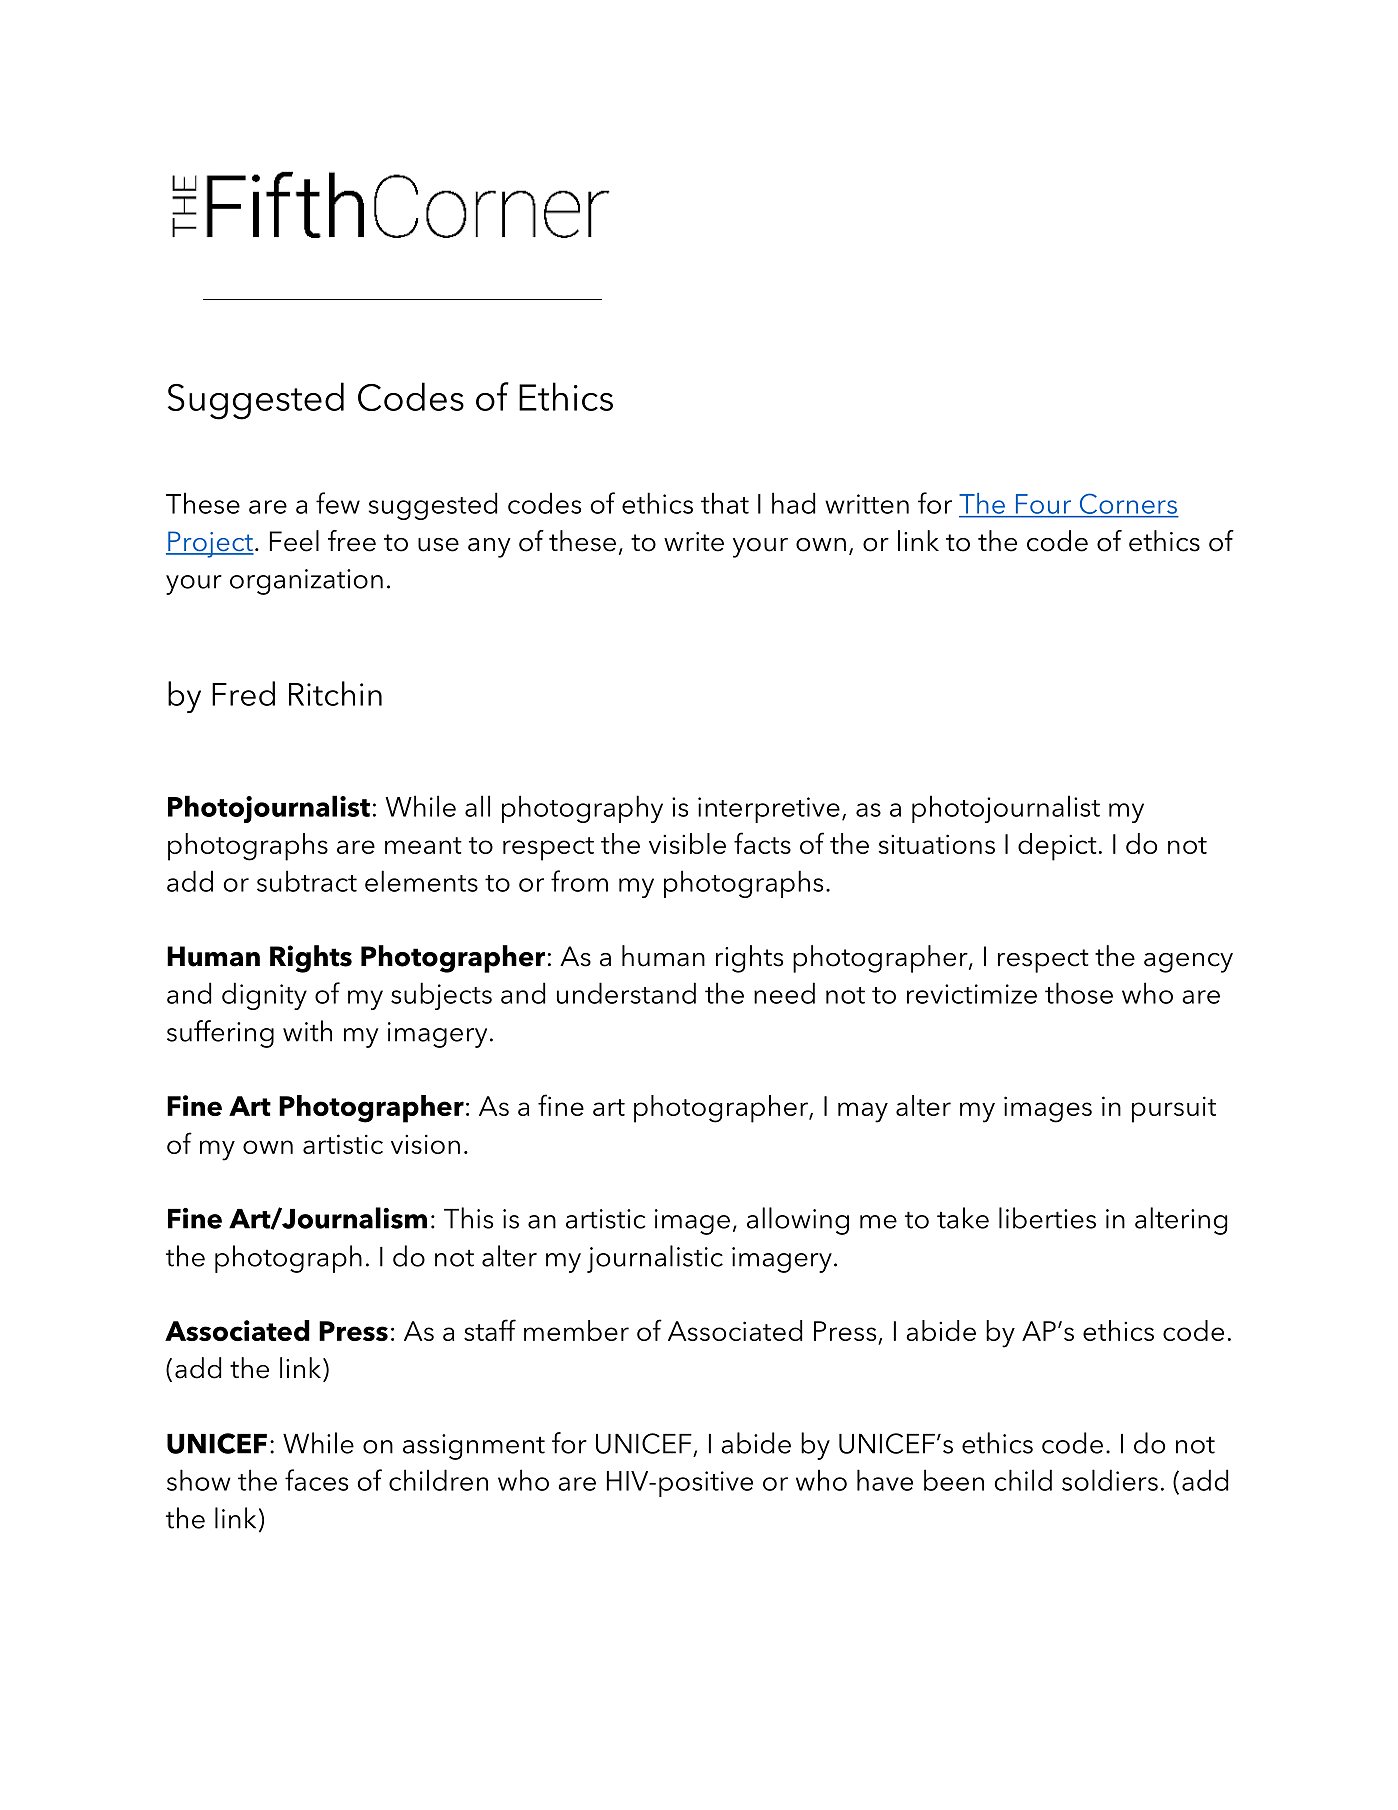 The image size is (1398, 1810). What do you see at coordinates (1043, 504) in the document?
I see `Four` at bounding box center [1043, 504].
